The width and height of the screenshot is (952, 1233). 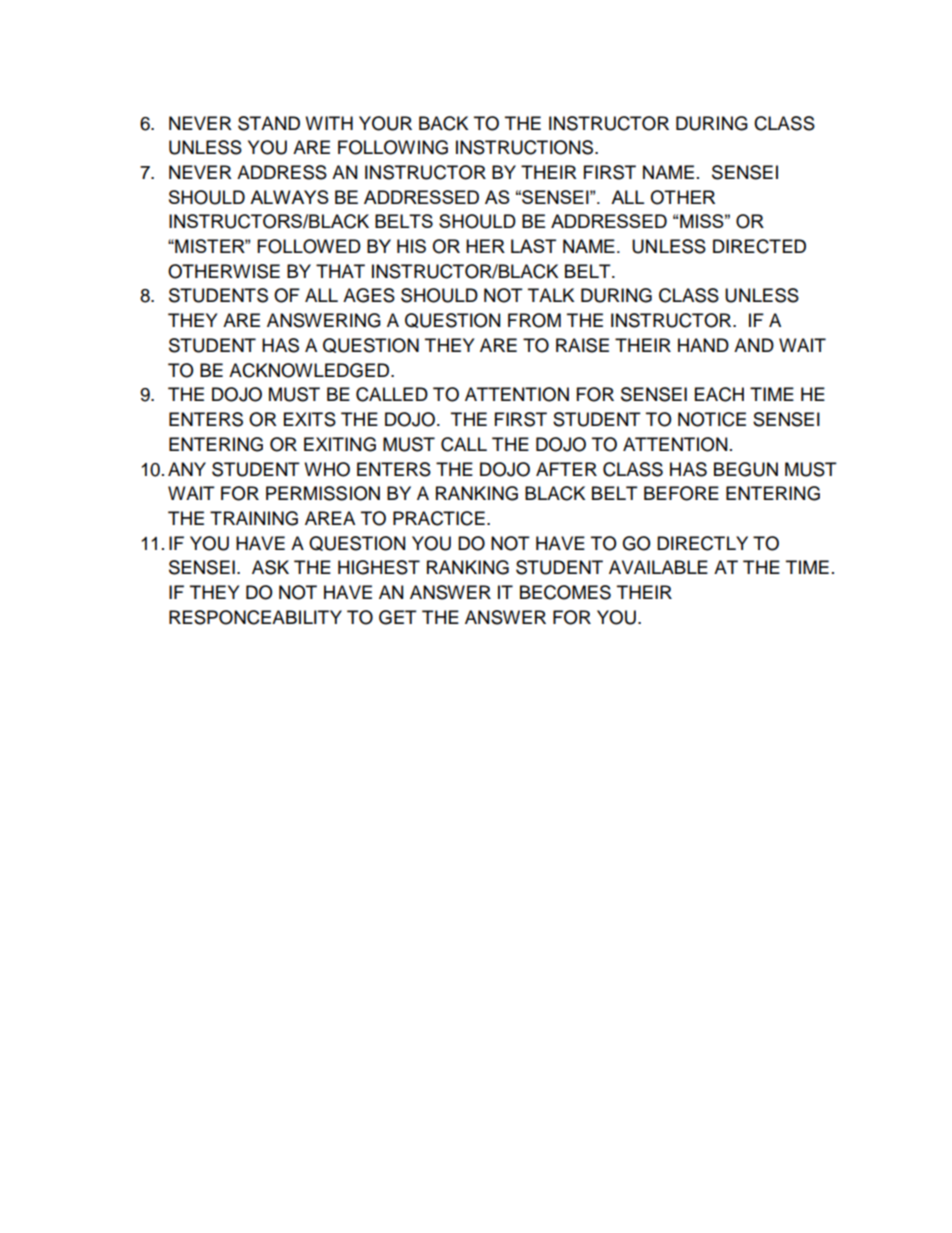 What do you see at coordinates (327, 469) in the screenshot?
I see `WHO` at bounding box center [327, 469].
